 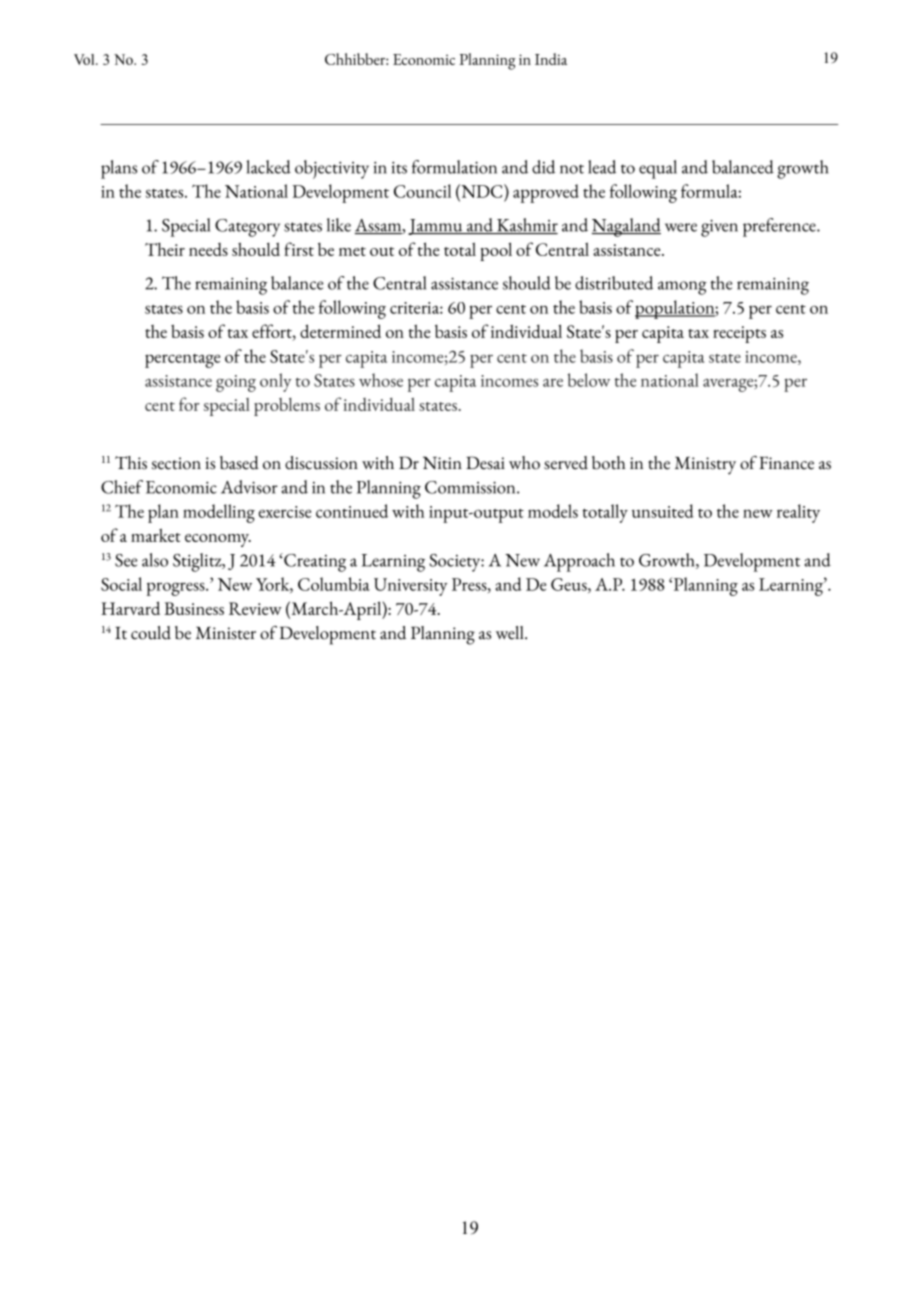 What do you see at coordinates (381, 380) in the screenshot?
I see `whose` at bounding box center [381, 380].
